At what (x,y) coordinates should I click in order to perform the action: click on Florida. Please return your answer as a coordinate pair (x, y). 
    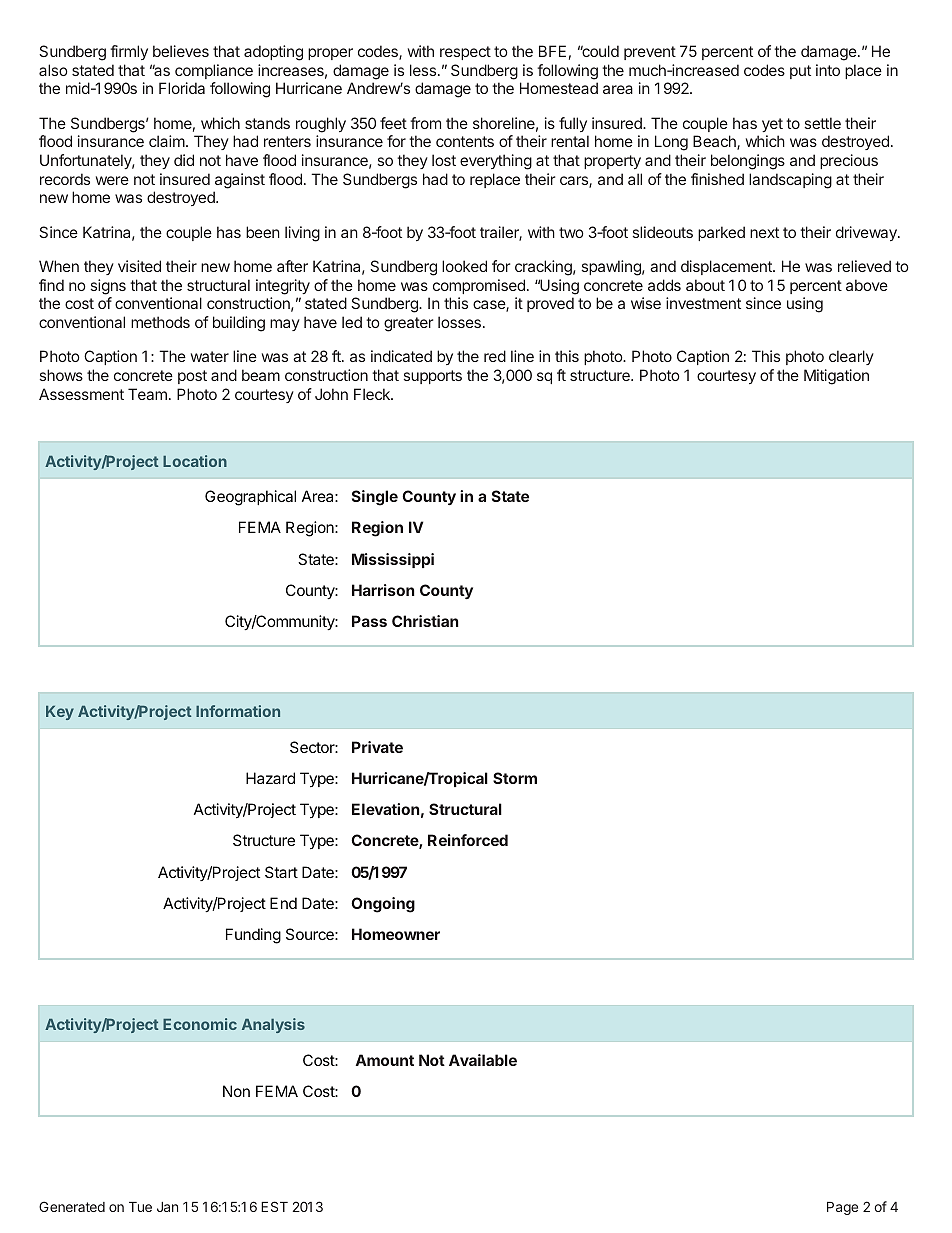
    Looking at the image, I should click on (182, 88).
